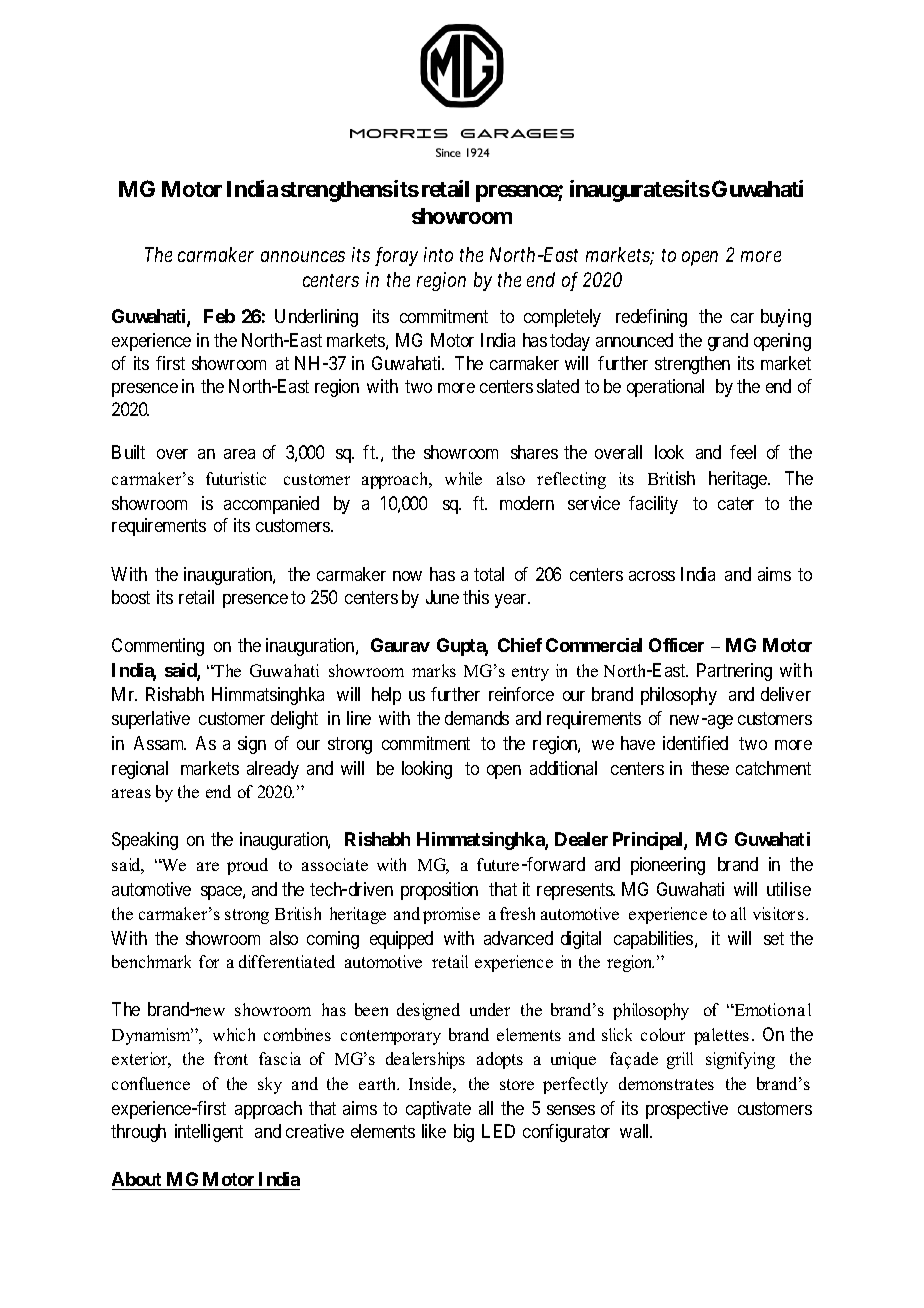 The height and width of the screenshot is (1308, 924). I want to click on superlative, so click(151, 720).
